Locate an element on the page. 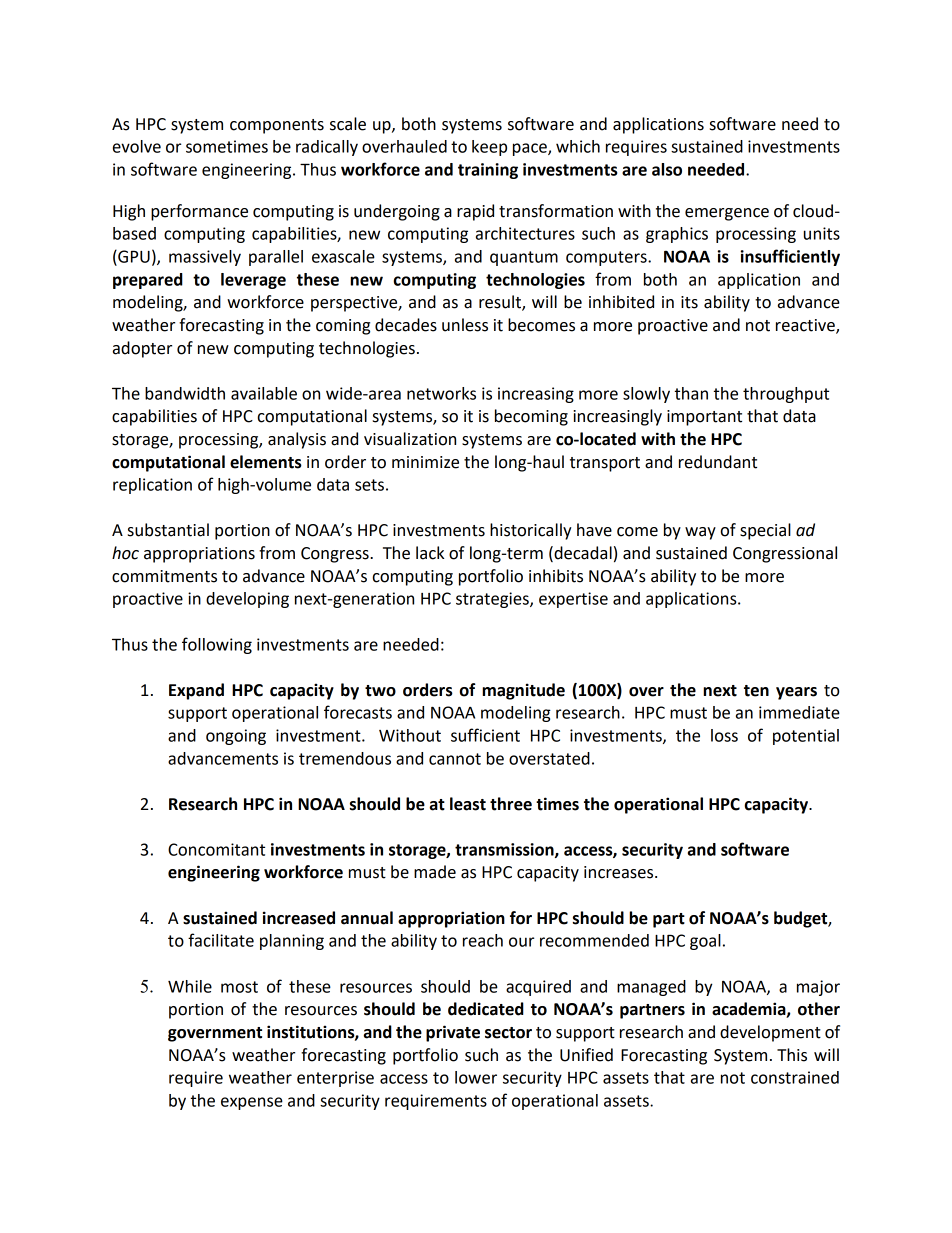 This image has height=1233, width=952. keep is located at coordinates (489, 148).
